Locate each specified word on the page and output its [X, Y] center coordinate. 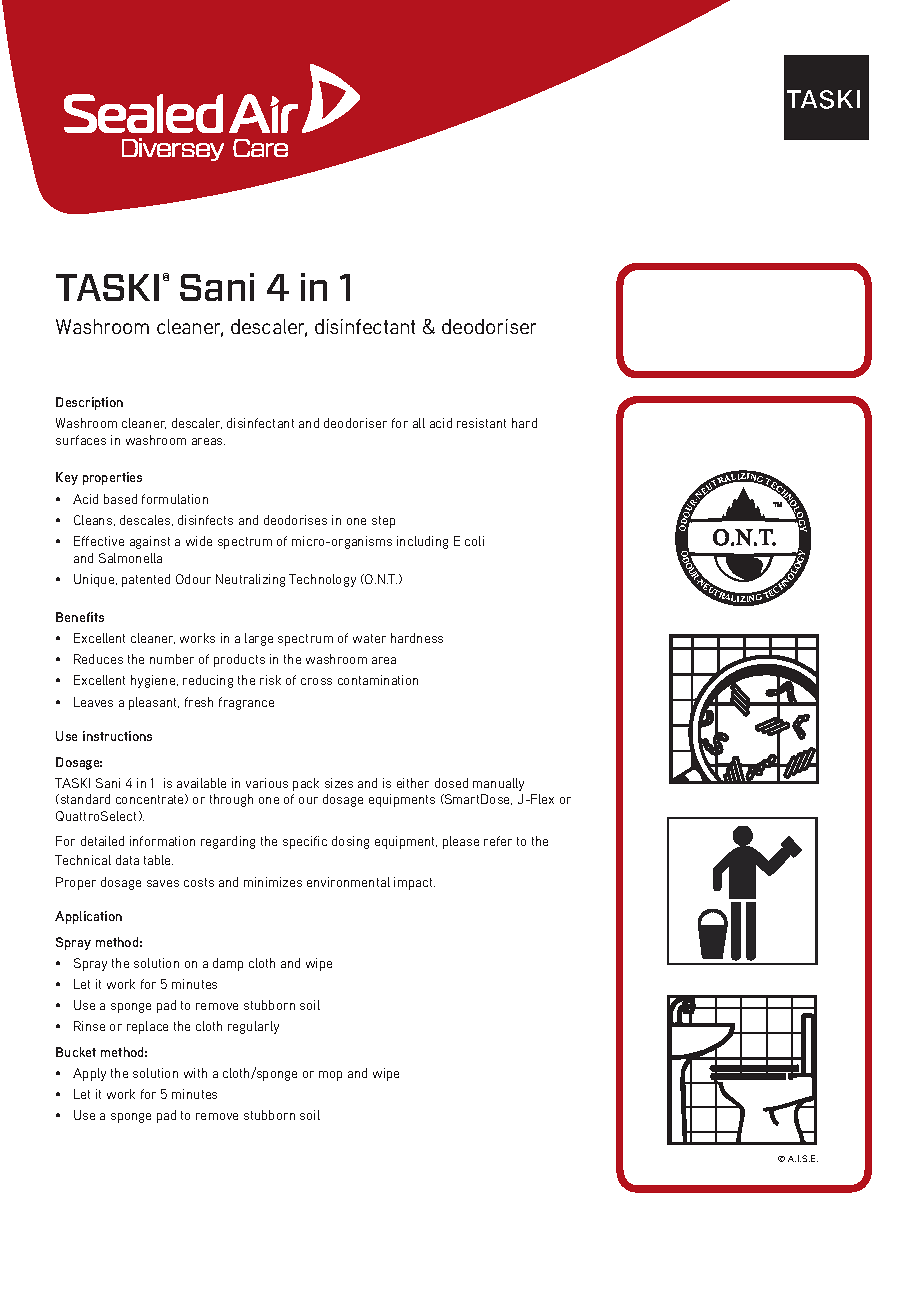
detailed [102, 841]
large [259, 639]
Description [89, 403]
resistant [481, 423]
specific [305, 842]
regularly [253, 1027]
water [369, 638]
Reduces [98, 659]
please [461, 842]
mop [330, 1076]
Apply [89, 1074]
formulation [175, 499]
